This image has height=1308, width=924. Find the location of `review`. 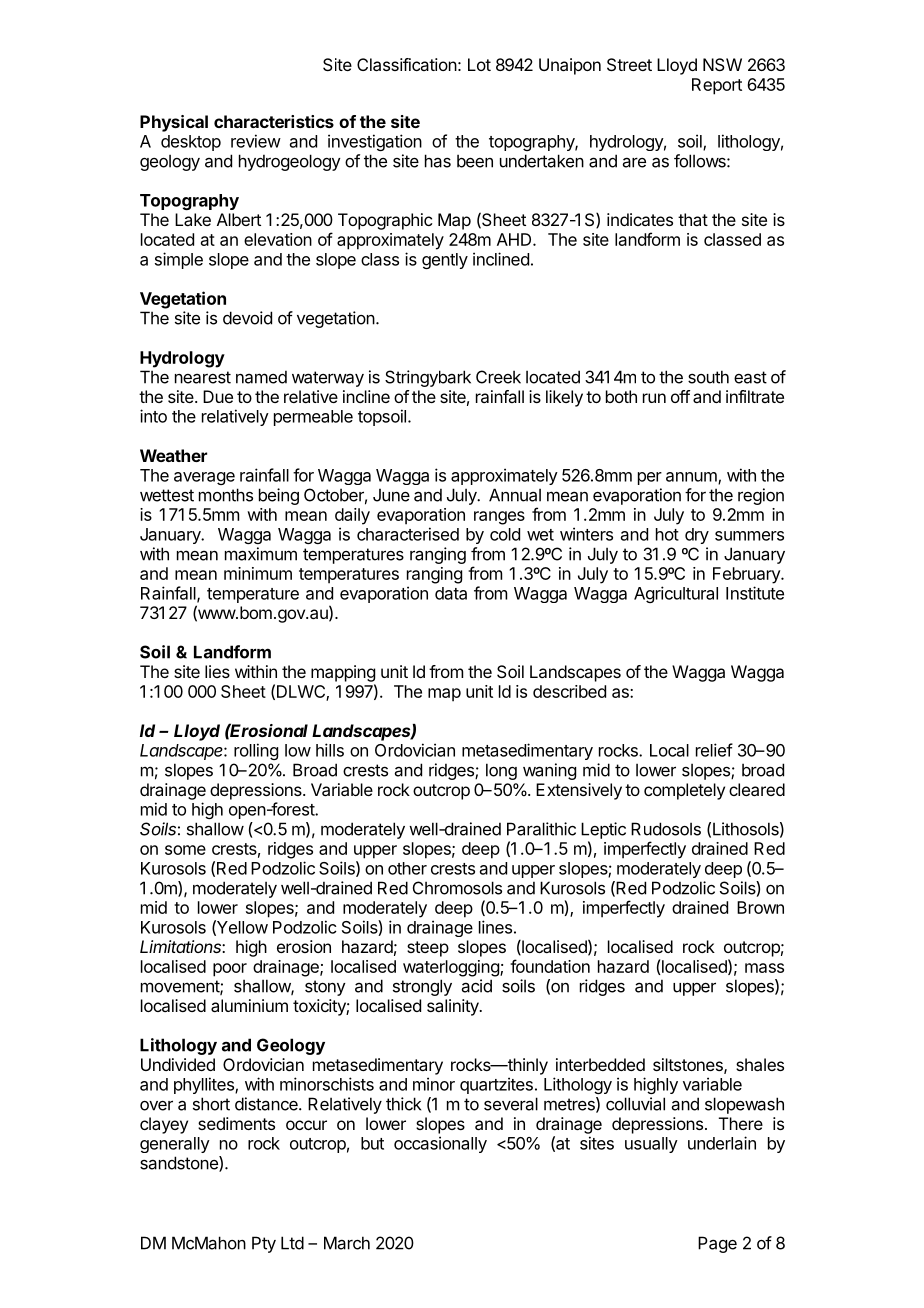

review is located at coordinates (256, 141).
